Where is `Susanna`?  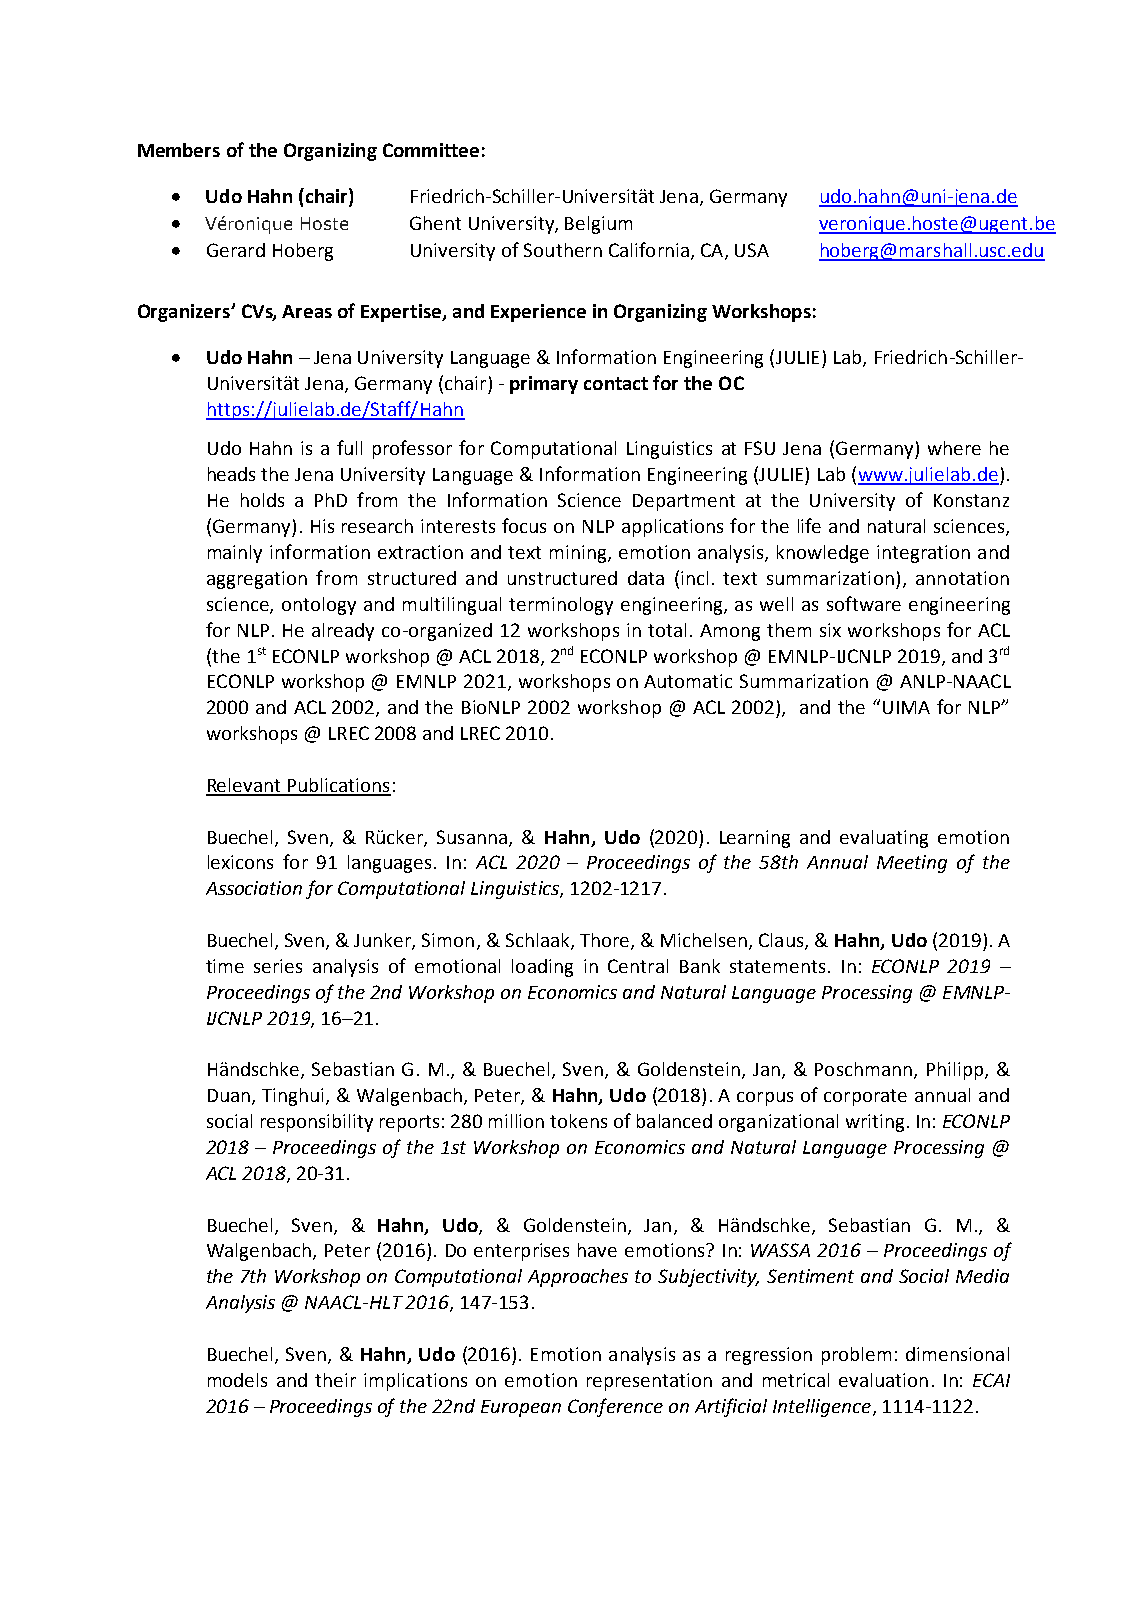
Susanna is located at coordinates (472, 837).
